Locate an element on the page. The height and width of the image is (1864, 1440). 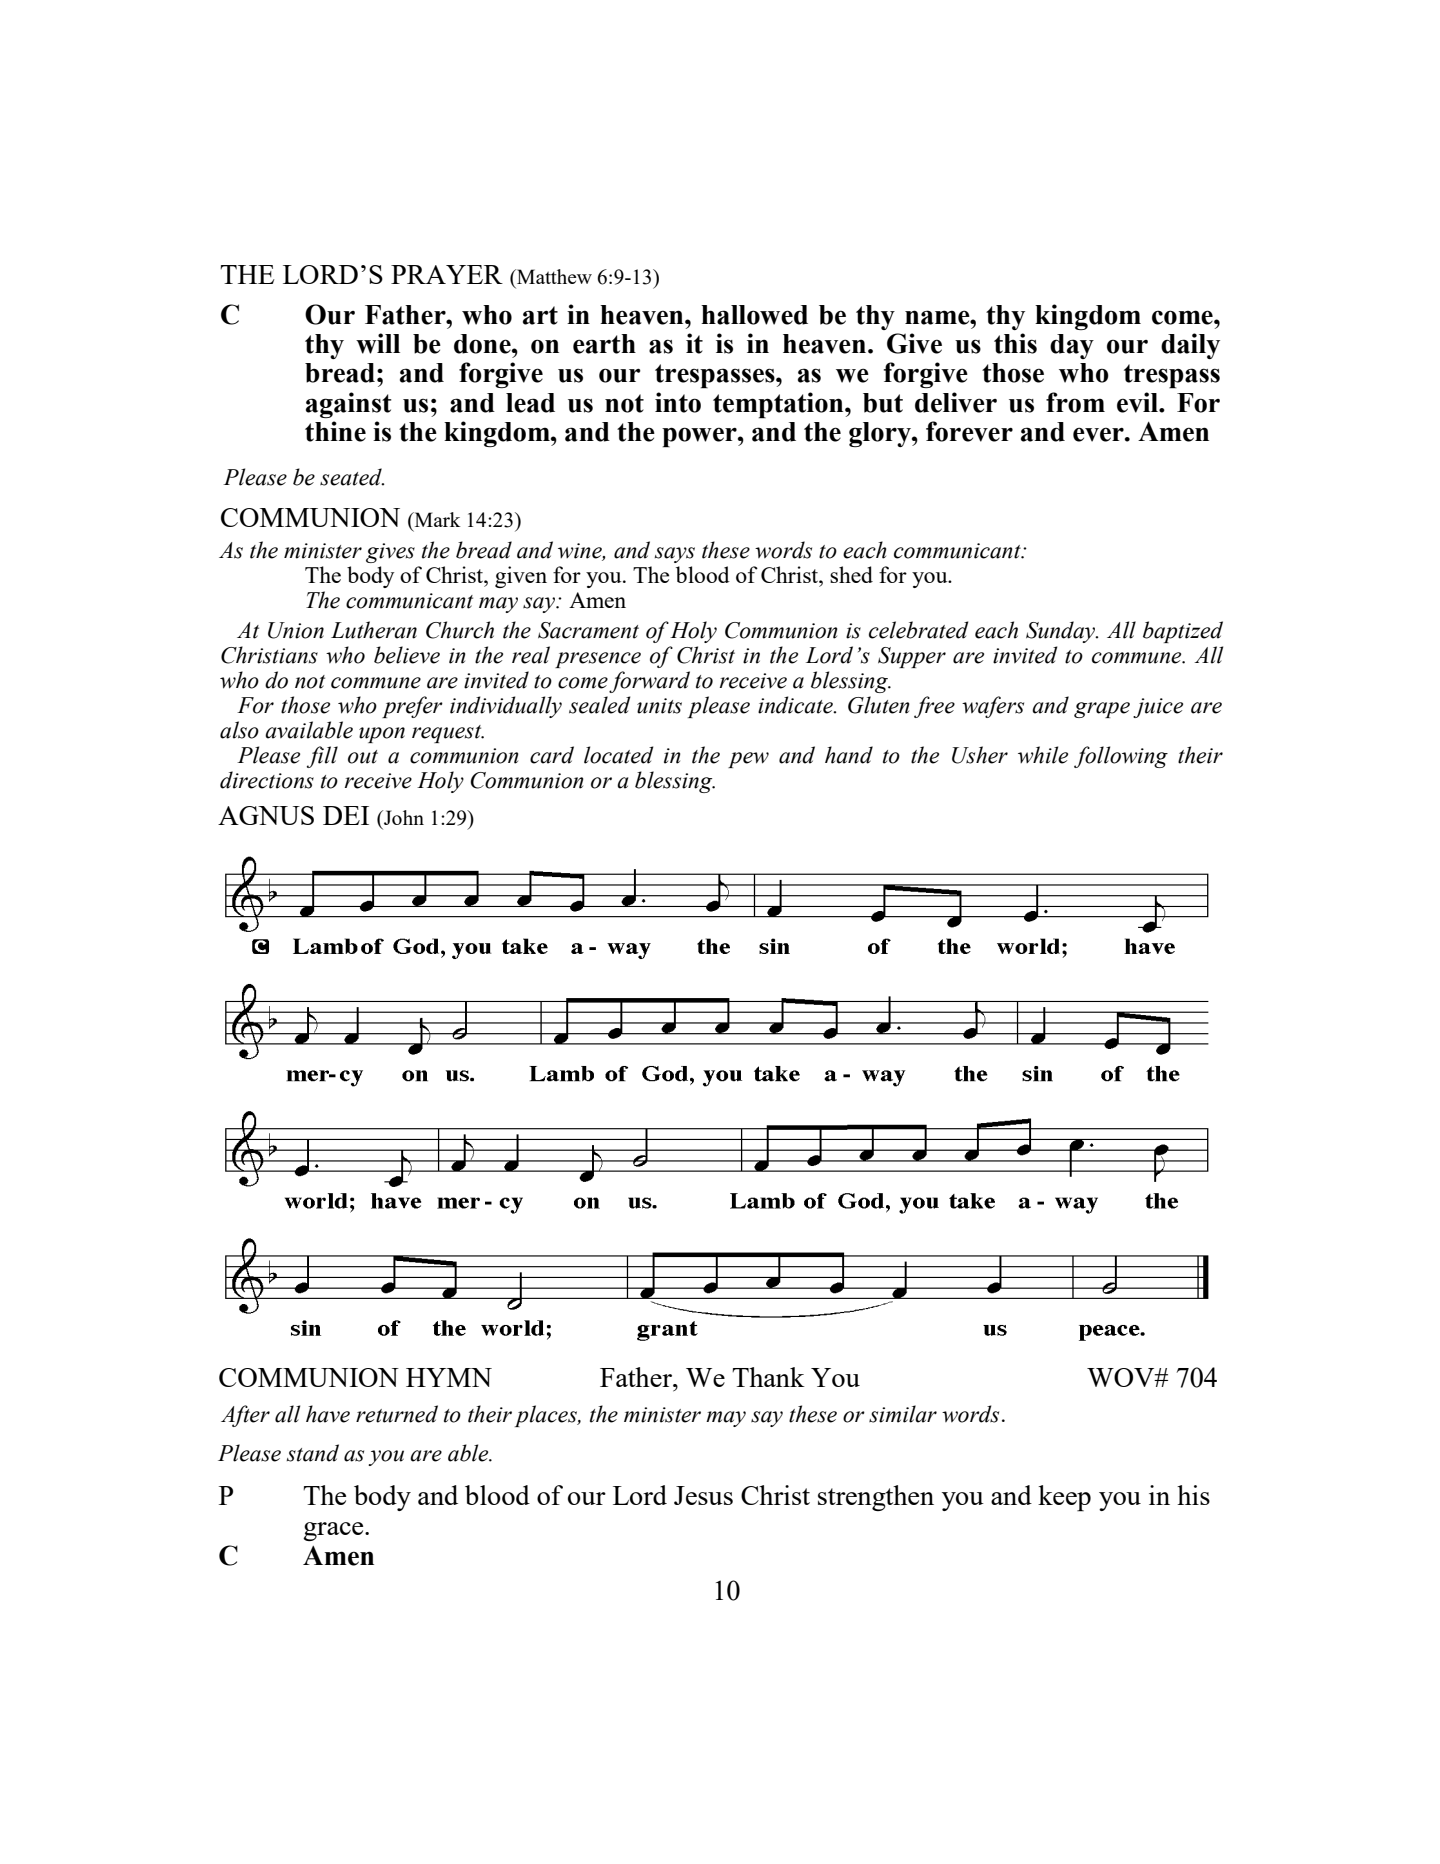
hallowed is located at coordinates (754, 315).
